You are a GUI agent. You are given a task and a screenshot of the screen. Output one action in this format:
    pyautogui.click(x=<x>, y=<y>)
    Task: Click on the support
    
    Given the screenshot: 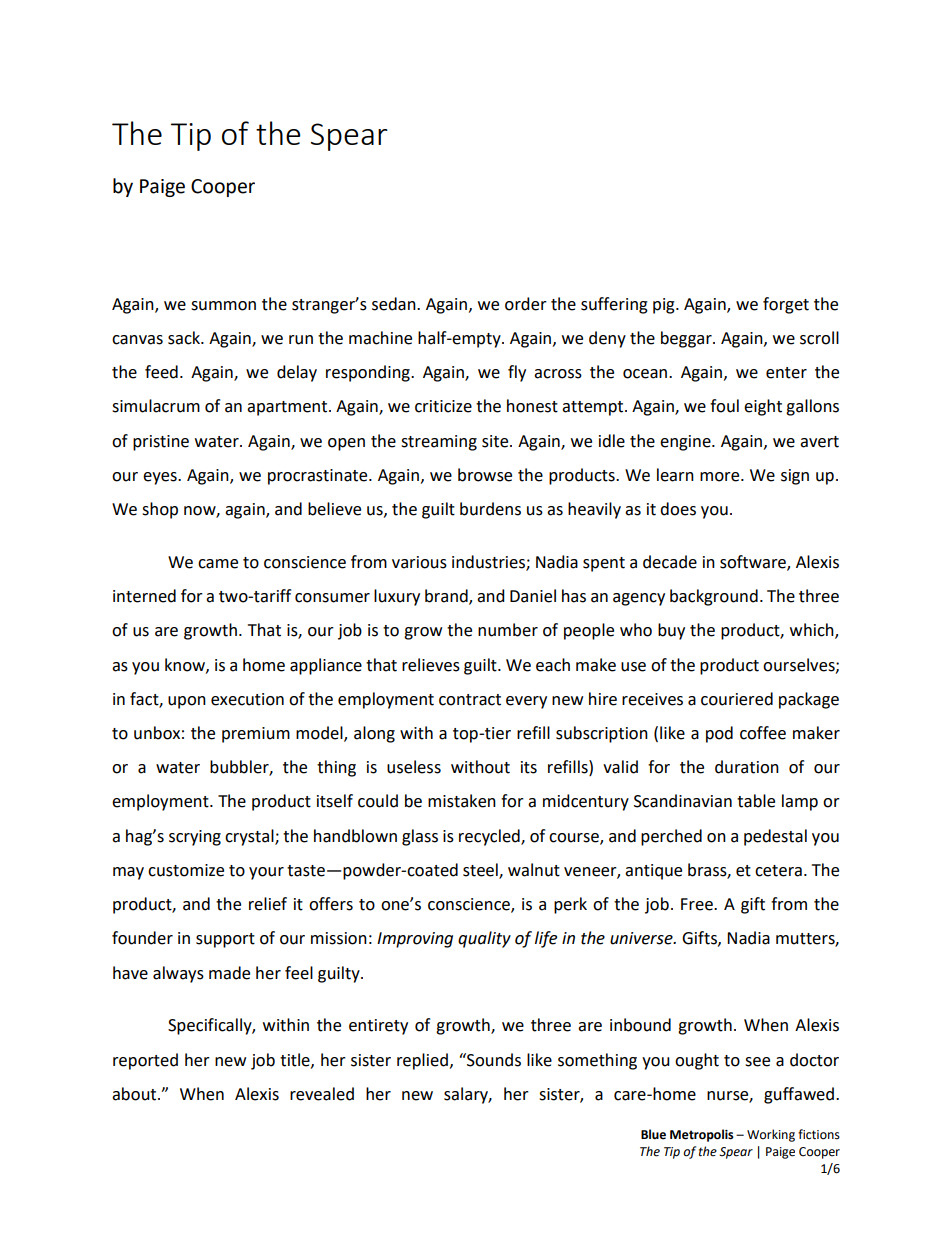 What is the action you would take?
    pyautogui.click(x=225, y=940)
